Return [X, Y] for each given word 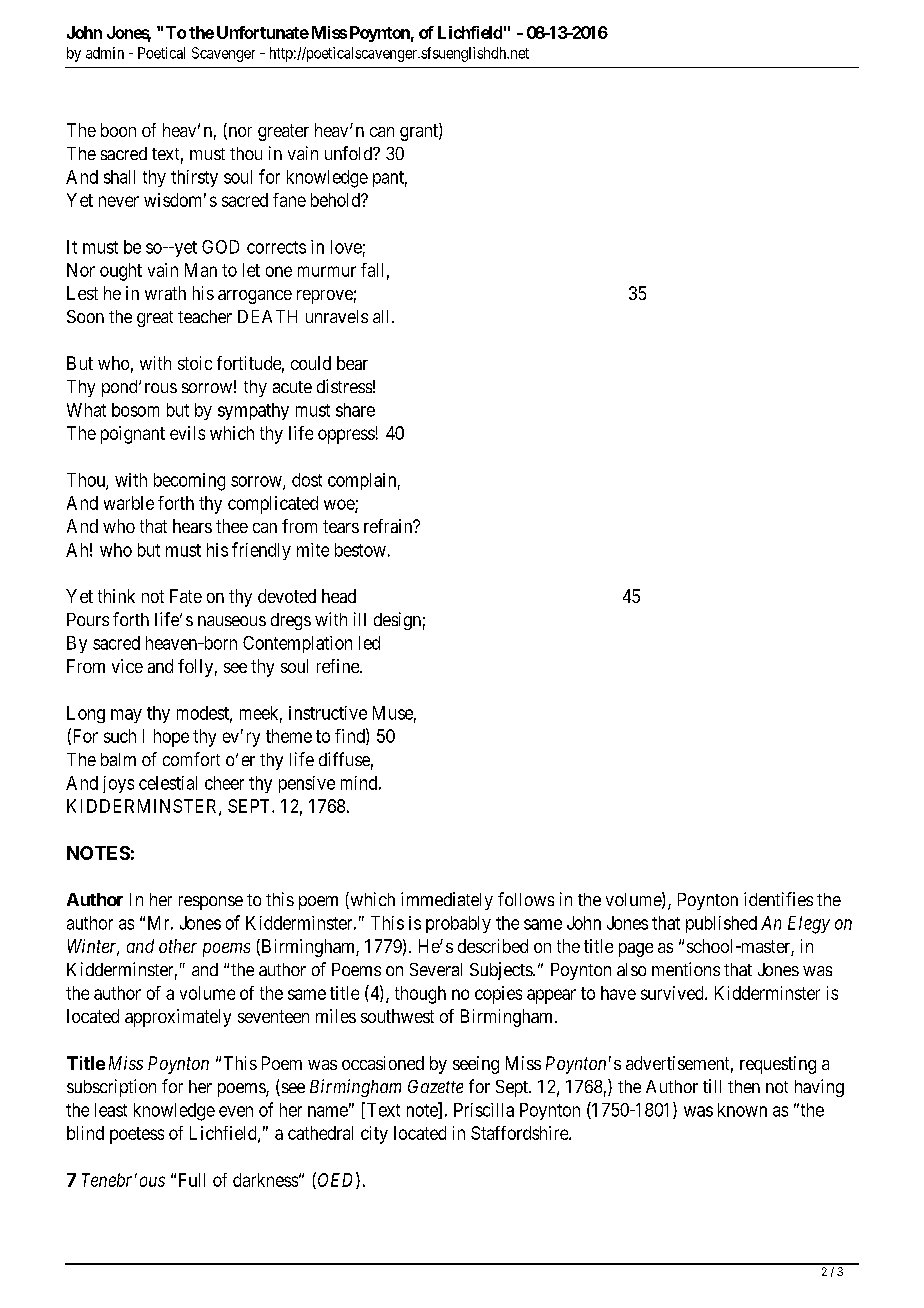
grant [420, 132]
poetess [137, 1135]
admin [105, 53]
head [339, 596]
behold [337, 200]
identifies [778, 899]
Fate [186, 596]
